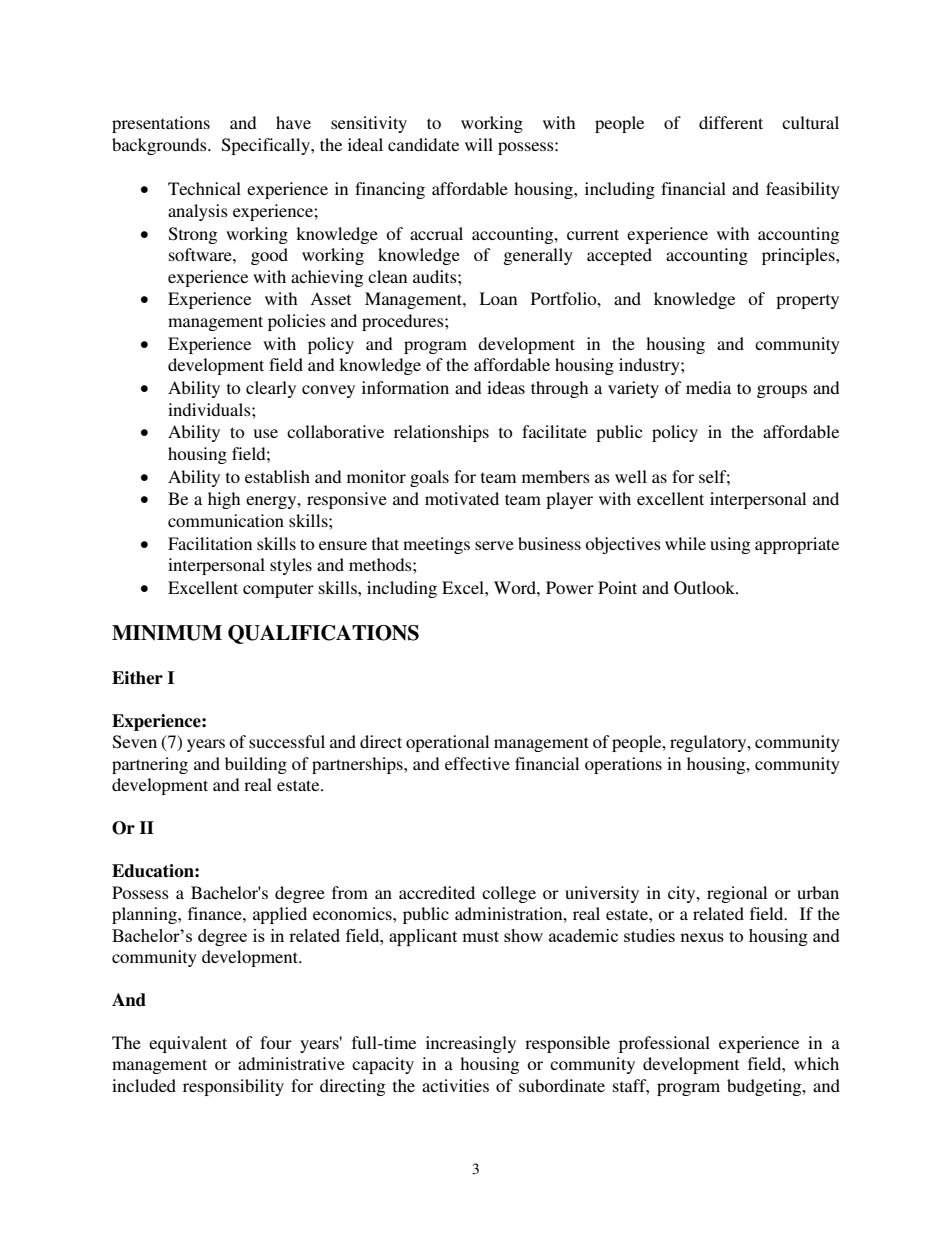 The width and height of the image is (952, 1233). I want to click on MINIMUM, so click(167, 633).
